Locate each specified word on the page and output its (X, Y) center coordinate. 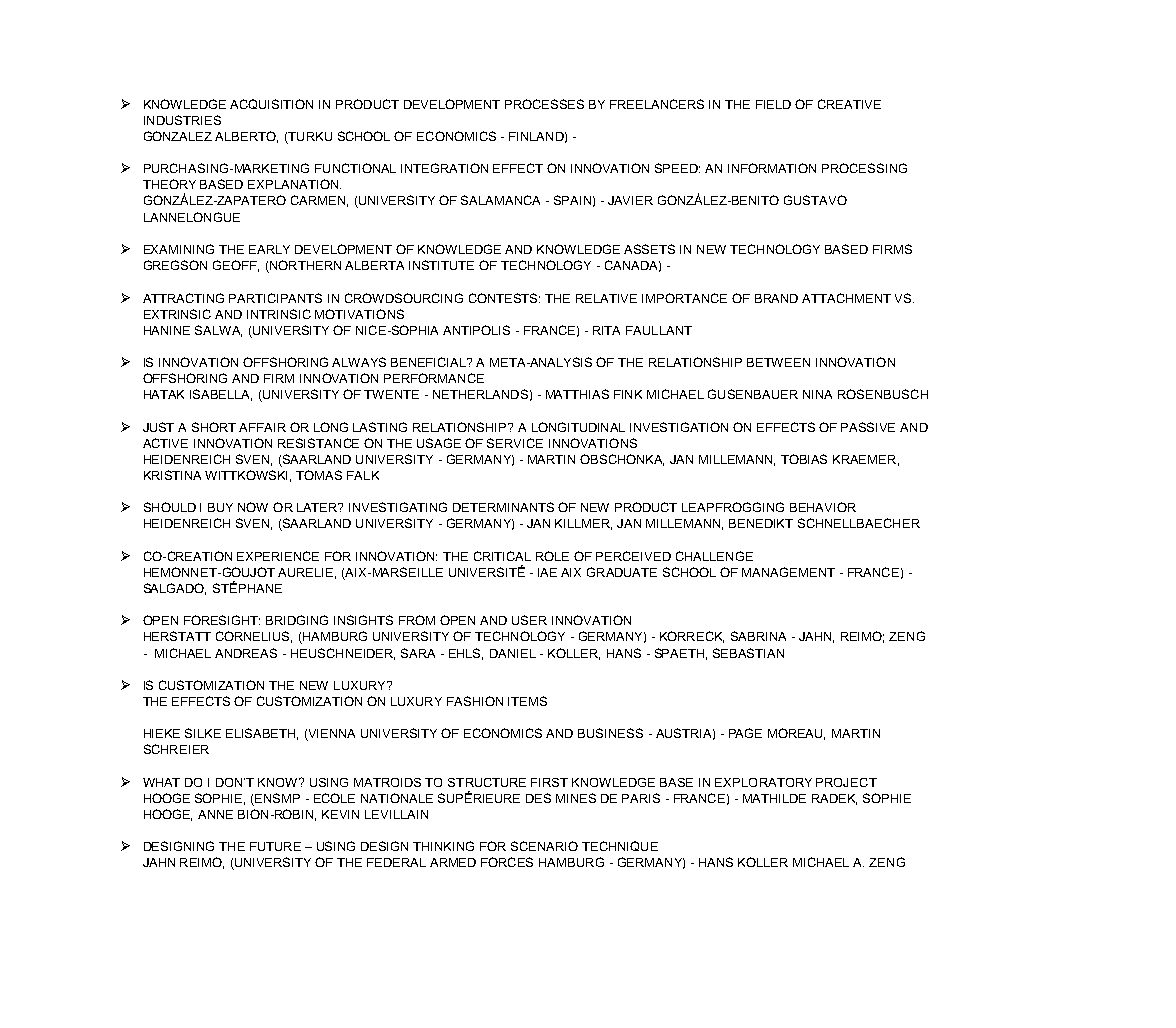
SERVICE (515, 443)
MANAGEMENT (788, 572)
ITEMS (527, 701)
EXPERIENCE (278, 556)
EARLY (269, 249)
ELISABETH (262, 734)
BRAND (776, 298)
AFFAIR (262, 427)
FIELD (773, 104)
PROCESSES (544, 104)
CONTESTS (504, 298)
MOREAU (796, 734)
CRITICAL (502, 556)
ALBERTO (246, 137)
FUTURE (275, 846)
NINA (817, 394)
